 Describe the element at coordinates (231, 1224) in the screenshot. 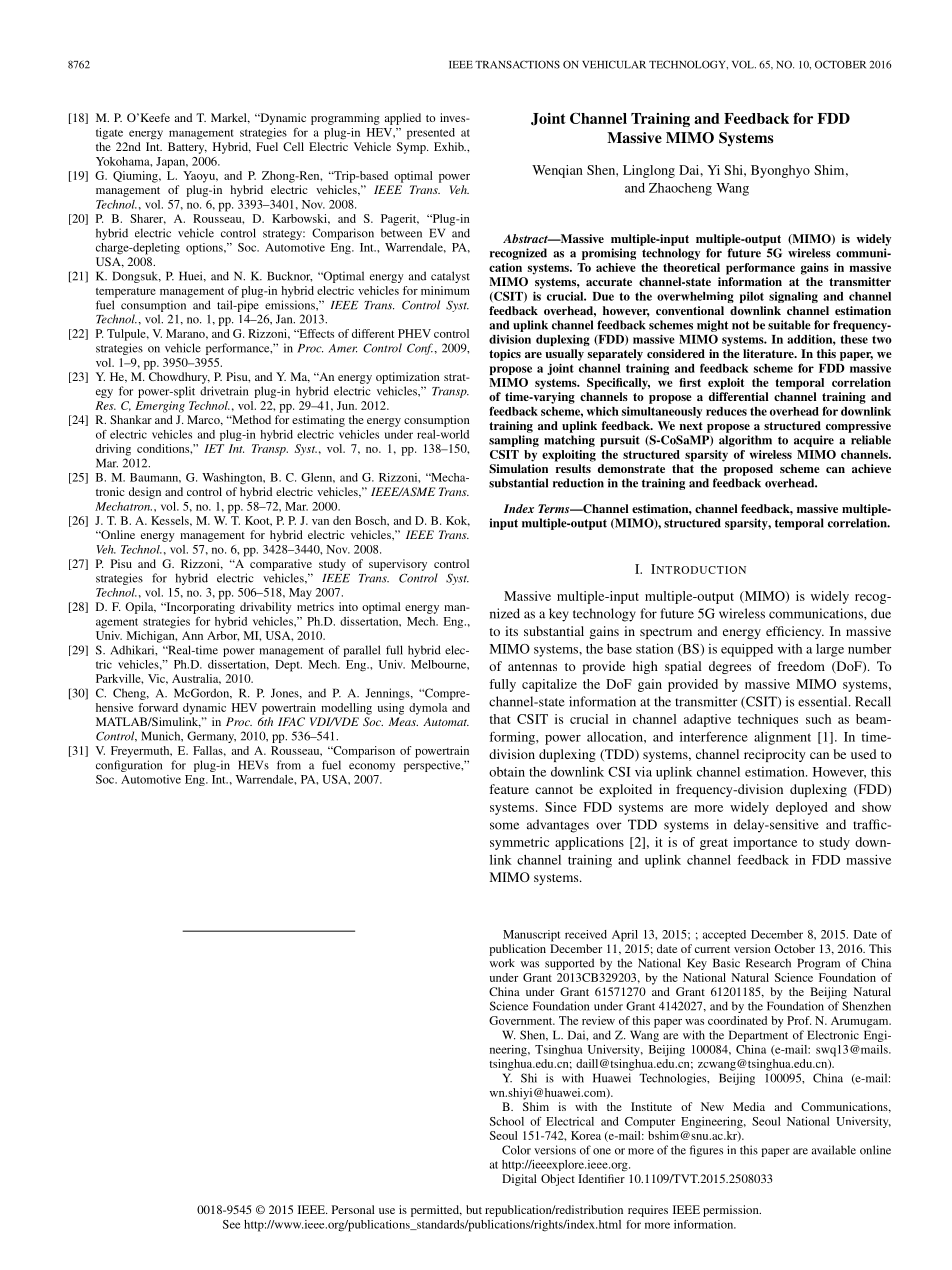

I see `See` at that location.
